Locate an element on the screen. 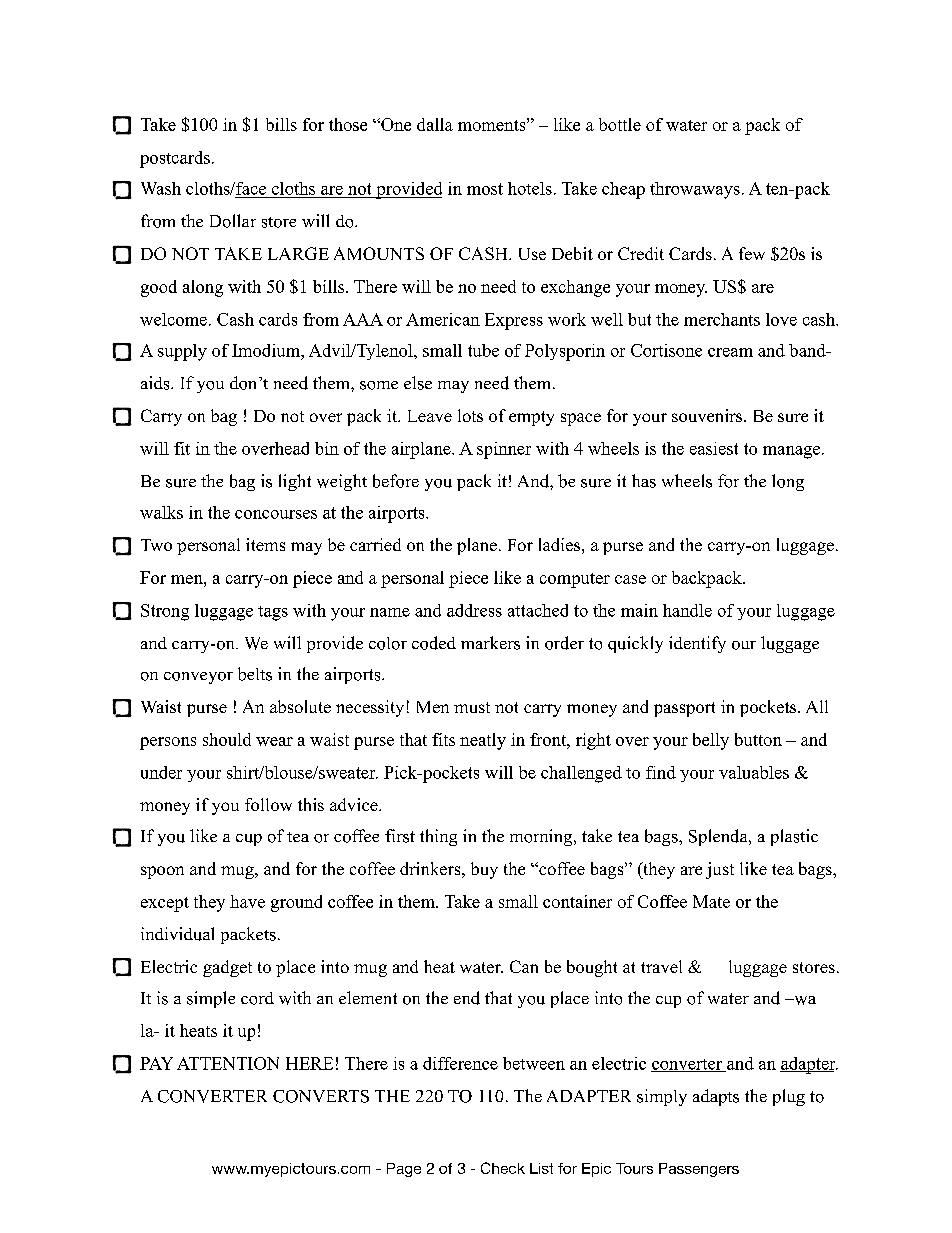 This screenshot has height=1233, width=952. buy is located at coordinates (484, 870).
